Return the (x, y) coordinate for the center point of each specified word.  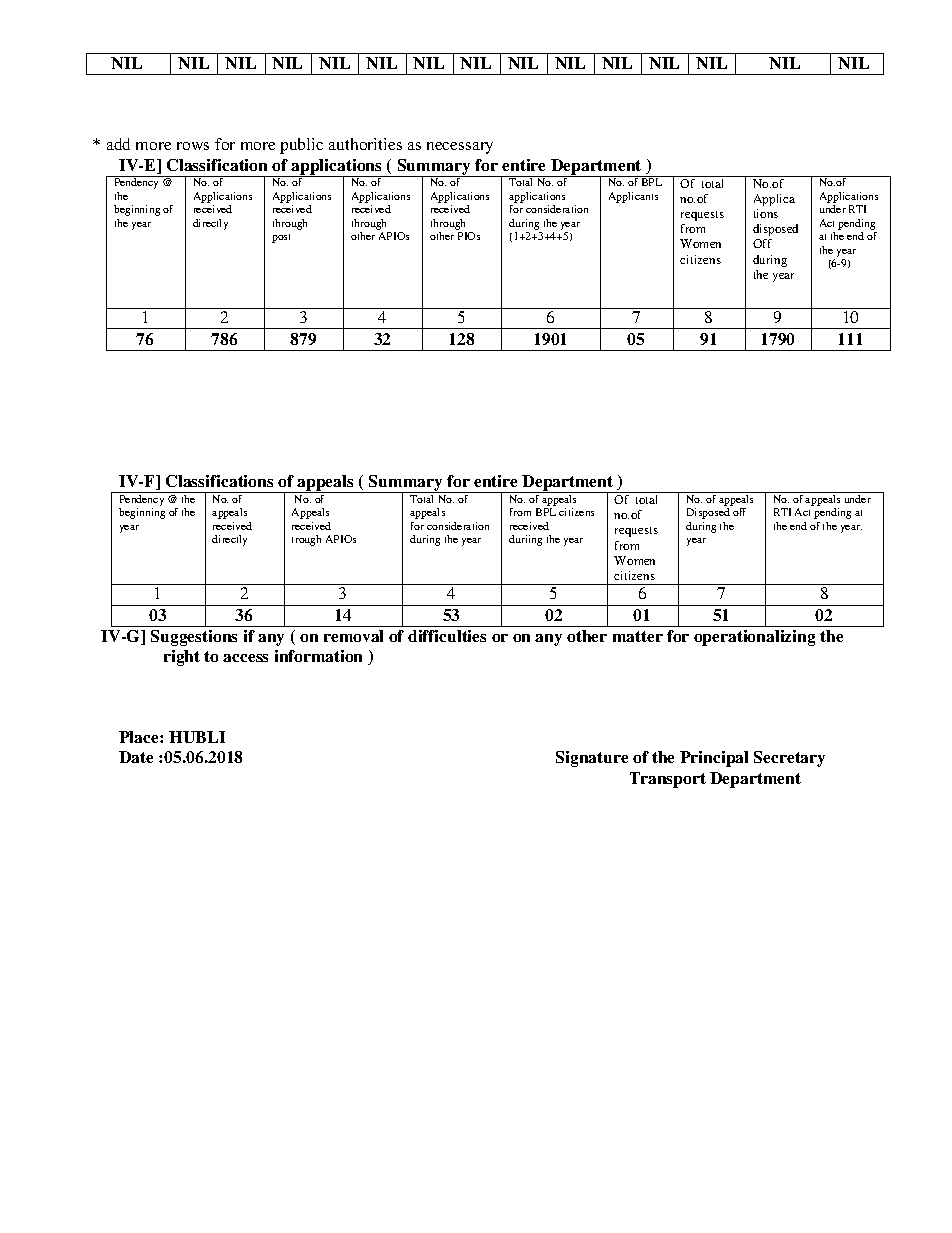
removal (353, 636)
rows (193, 146)
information (318, 656)
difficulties (447, 636)
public (301, 146)
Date (136, 757)
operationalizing (754, 638)
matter (638, 636)
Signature (592, 759)
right (182, 658)
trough (306, 540)
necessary (460, 148)
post (281, 238)
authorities (365, 144)
